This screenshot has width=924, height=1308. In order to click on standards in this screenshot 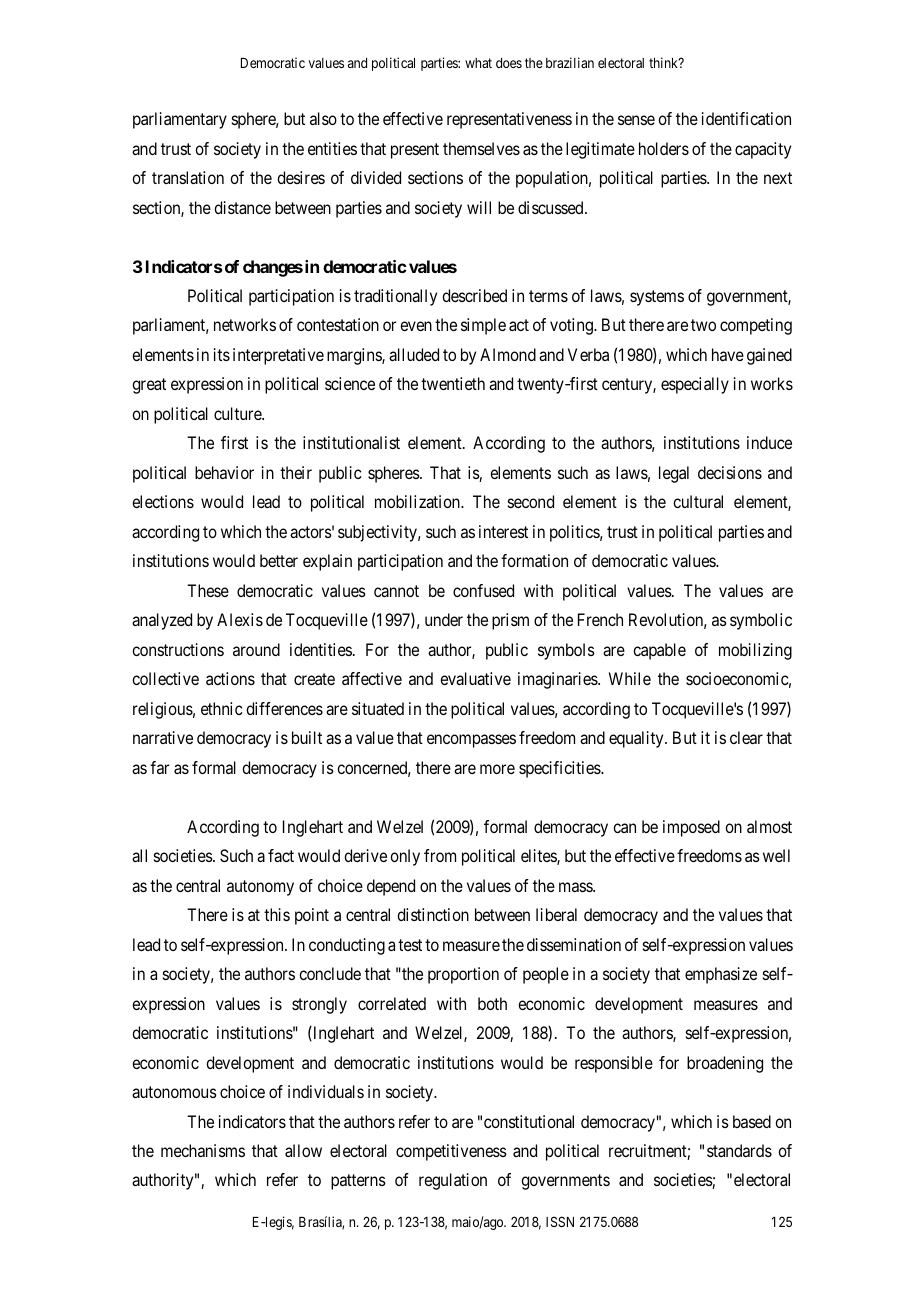, I will do `click(739, 1150)`.
